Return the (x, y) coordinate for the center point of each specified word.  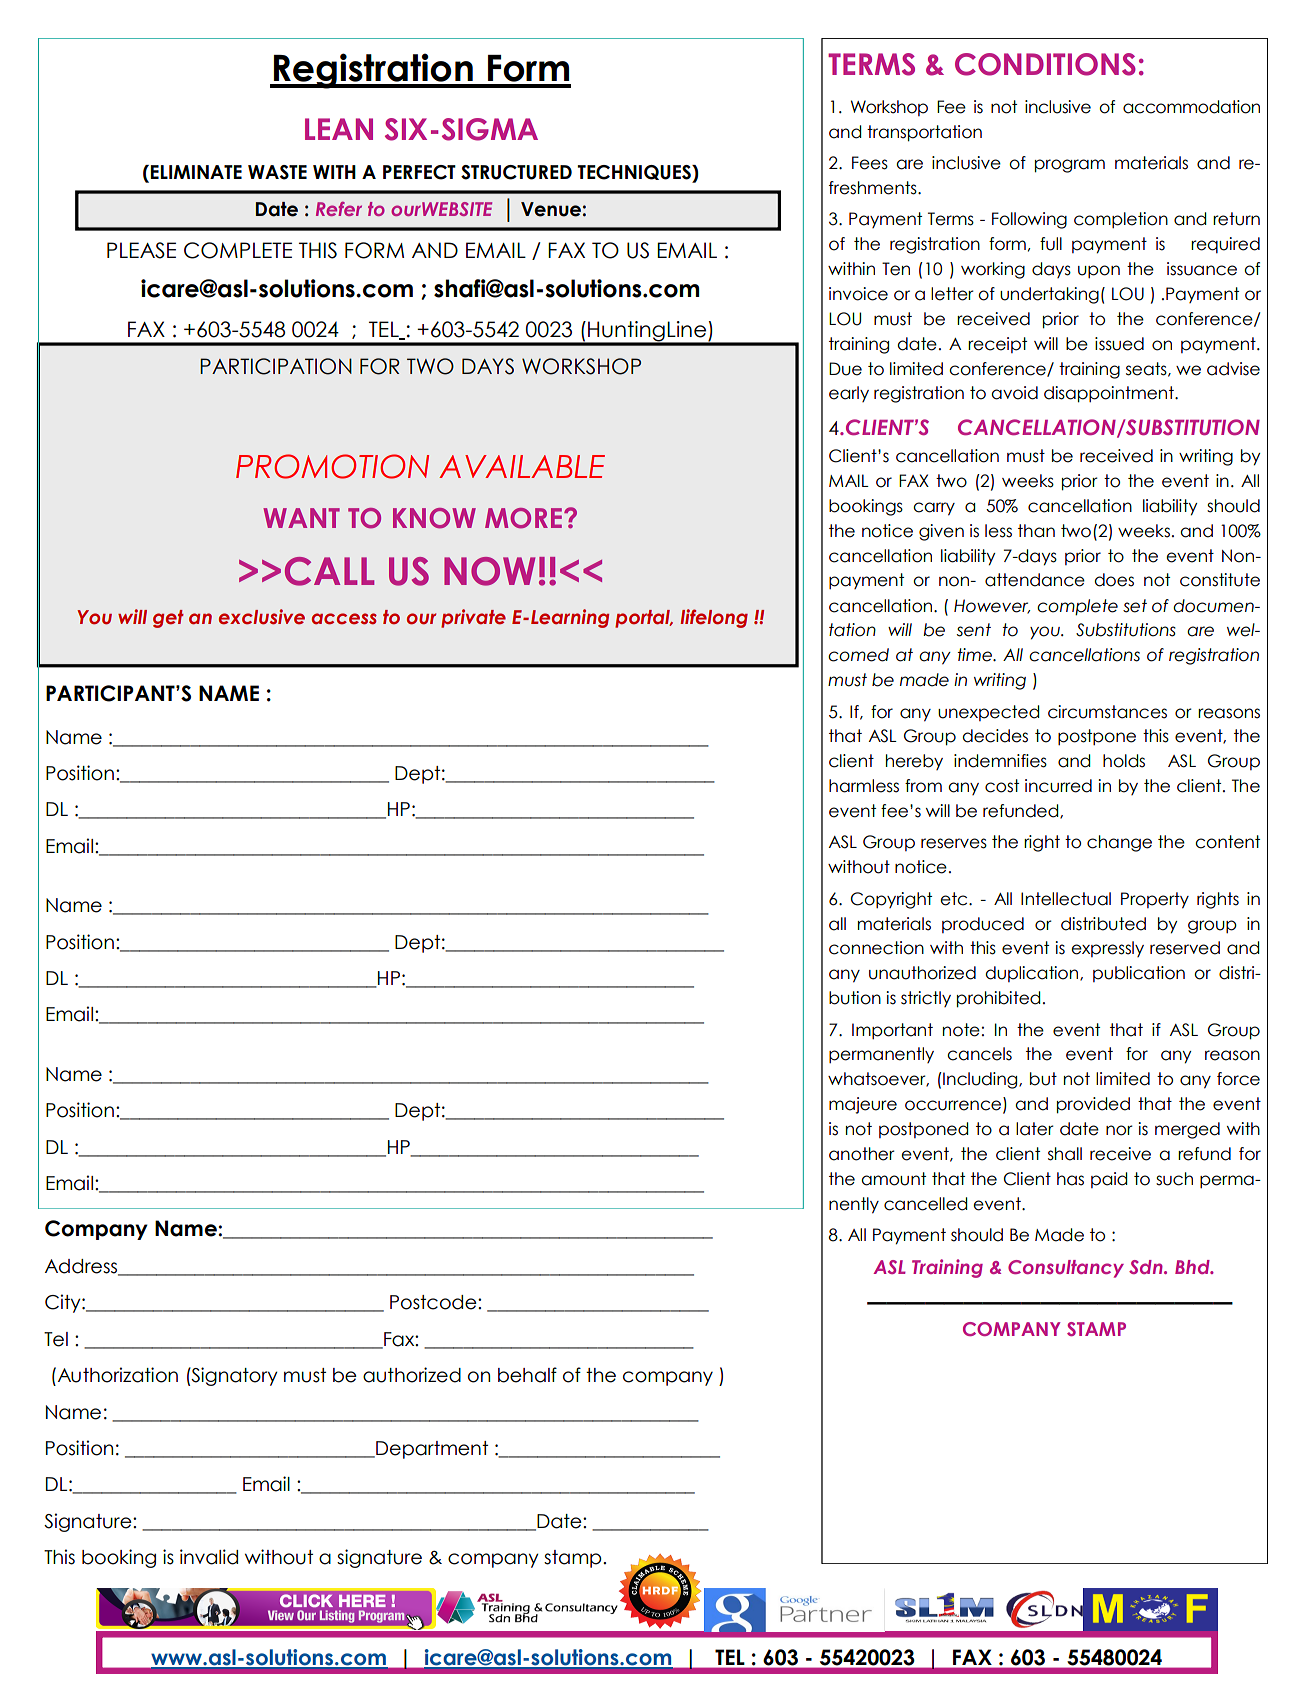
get (168, 619)
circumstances (1107, 712)
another (862, 1154)
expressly (1107, 949)
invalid (209, 1557)
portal (644, 619)
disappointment (1110, 394)
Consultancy (1066, 1269)
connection (876, 948)
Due (845, 369)
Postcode (434, 1302)
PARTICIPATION (276, 366)
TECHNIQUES (635, 174)
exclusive (262, 617)
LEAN (339, 129)
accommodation (1191, 107)
